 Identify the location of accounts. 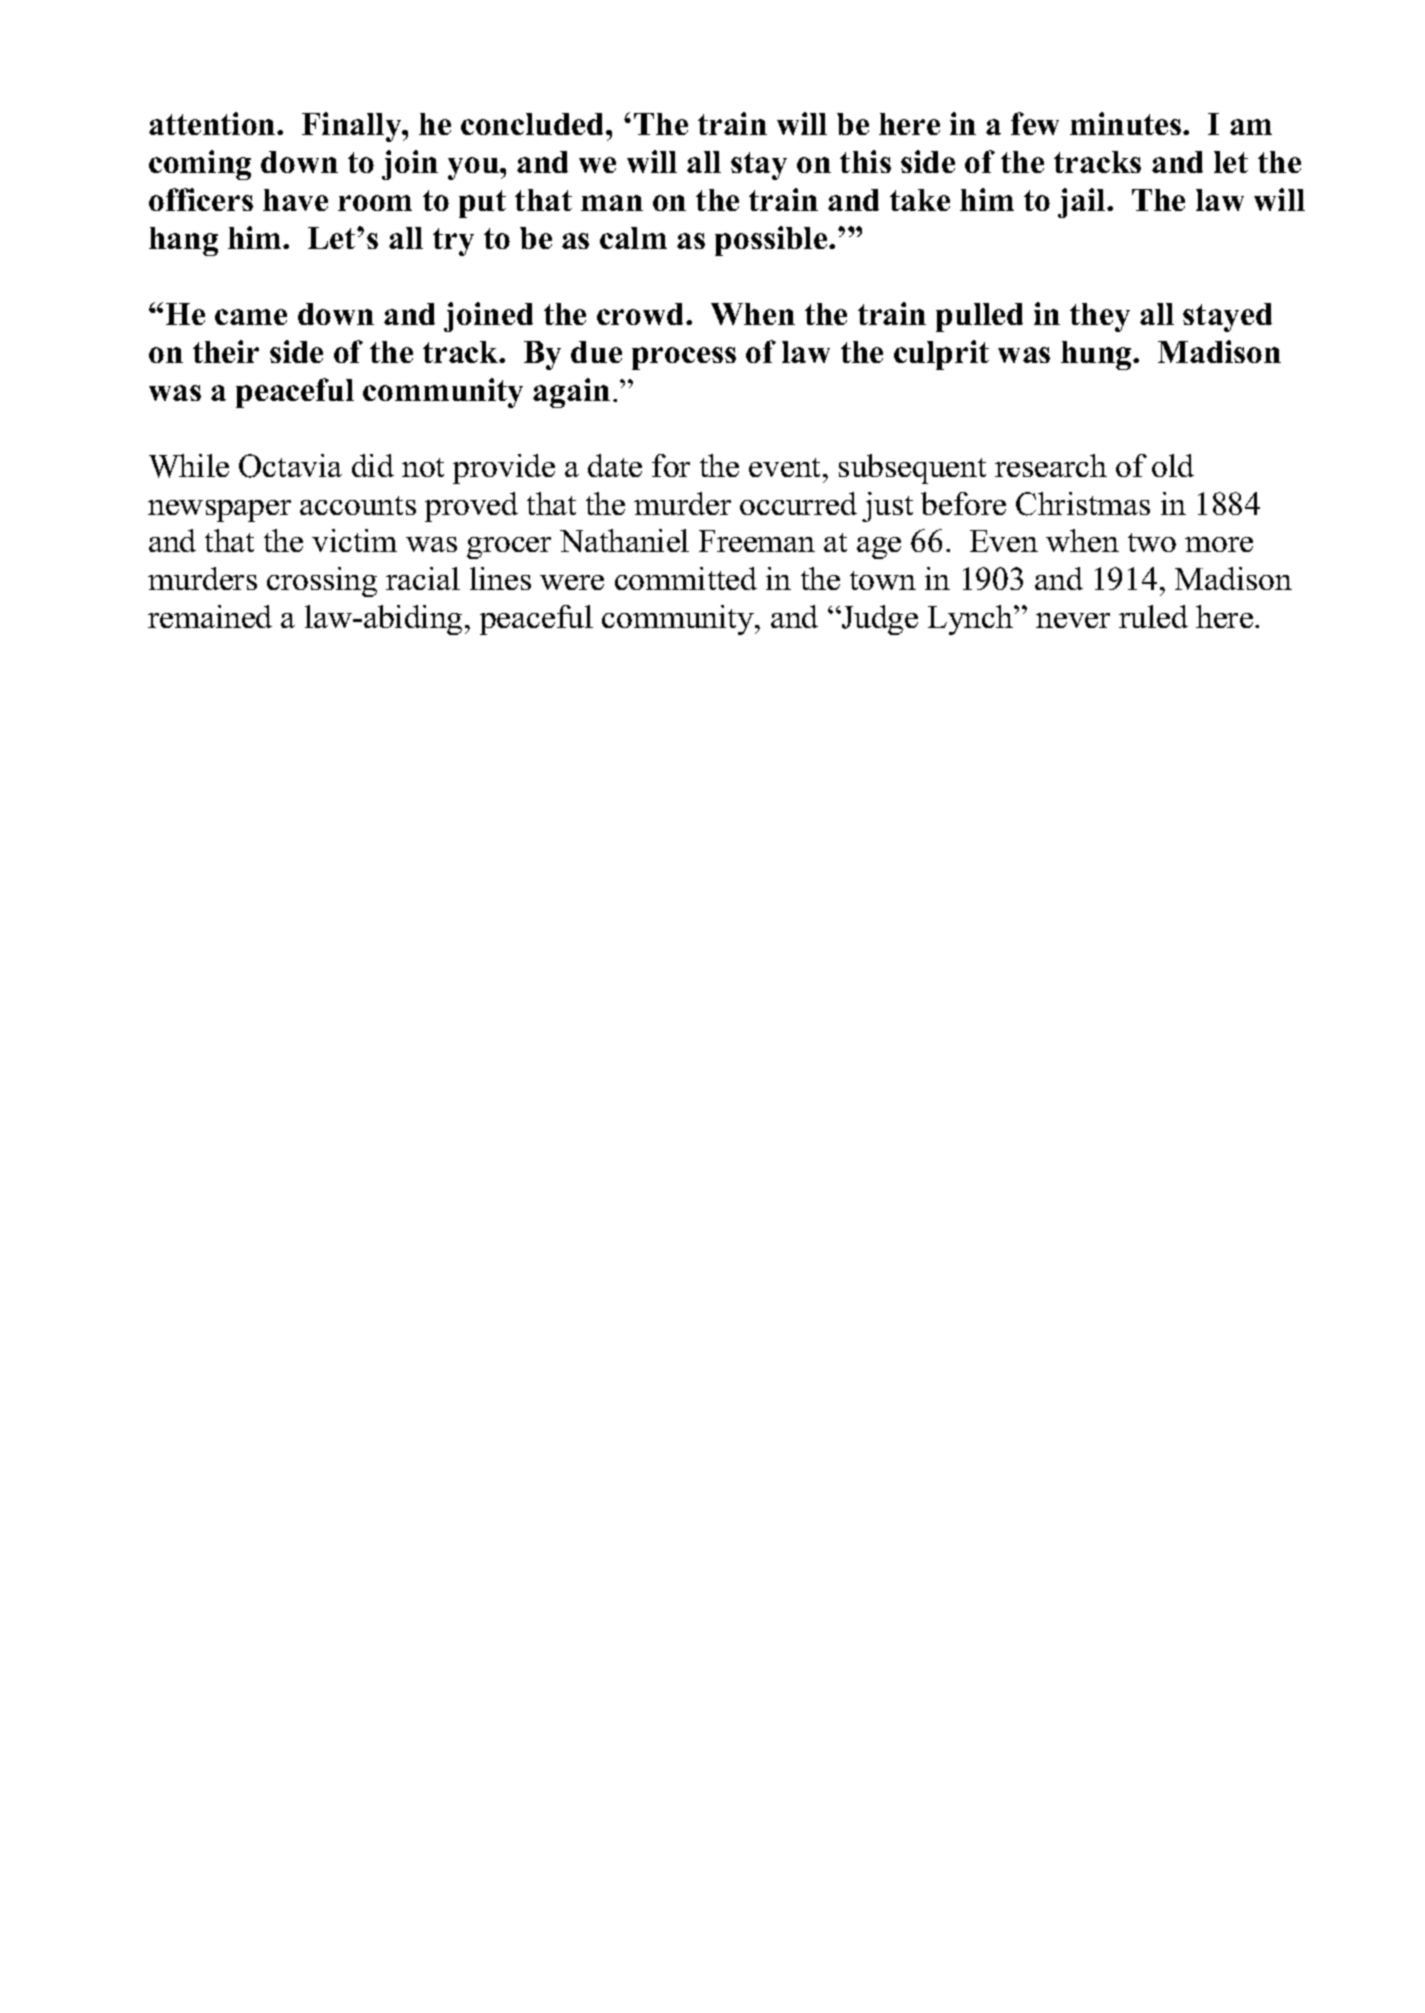
(358, 505).
